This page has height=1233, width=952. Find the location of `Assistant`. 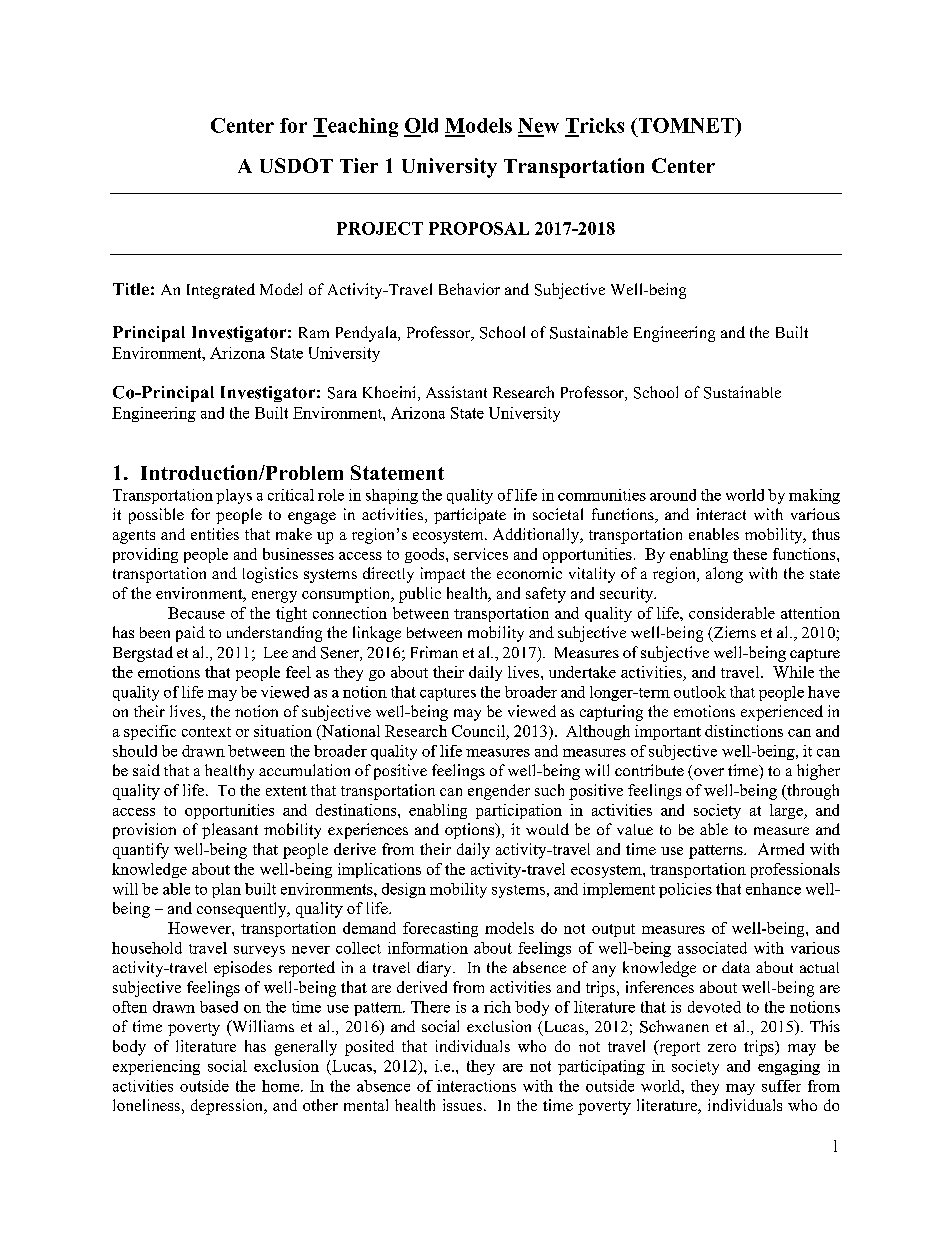

Assistant is located at coordinates (456, 392).
